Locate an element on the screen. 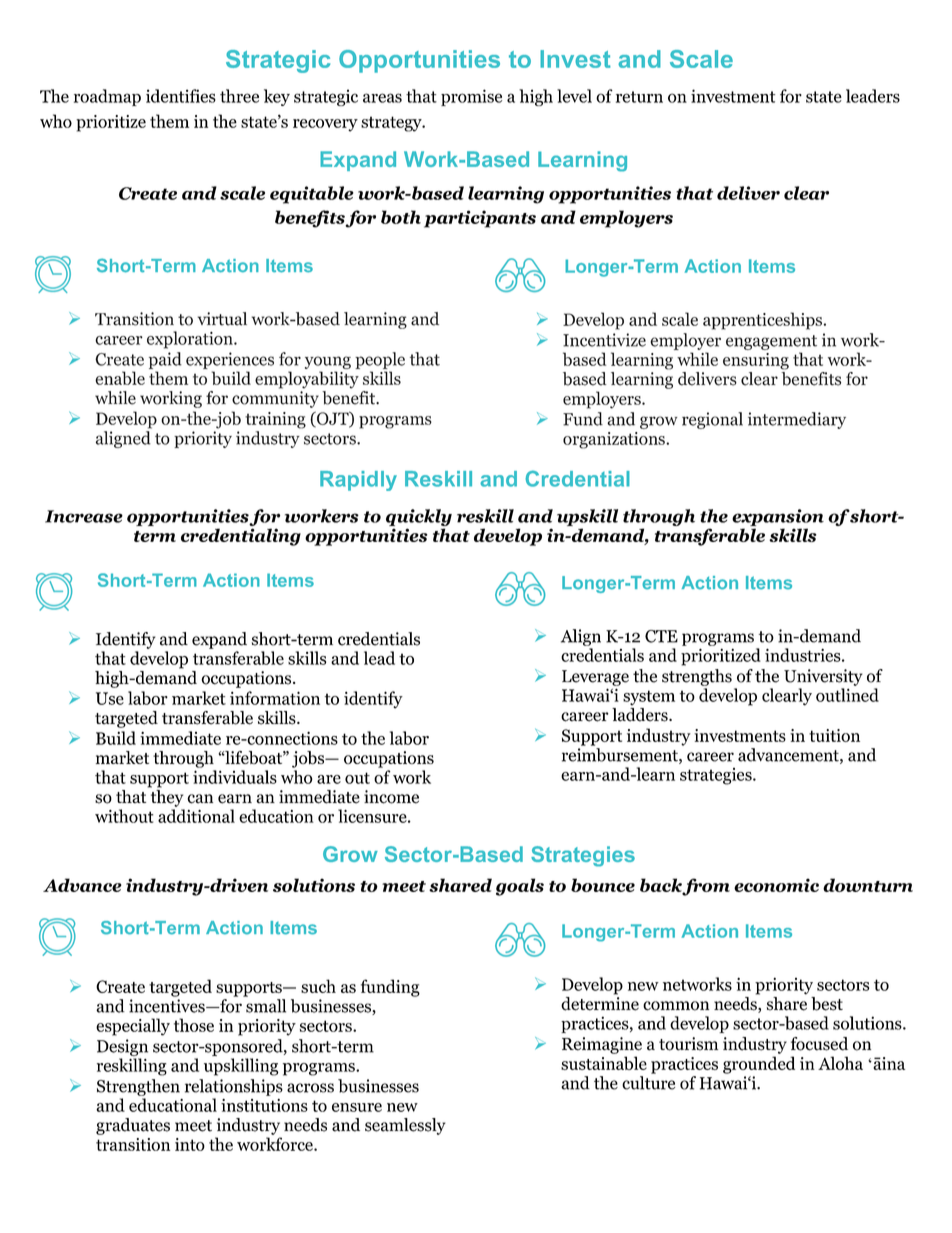  additional is located at coordinates (196, 816).
